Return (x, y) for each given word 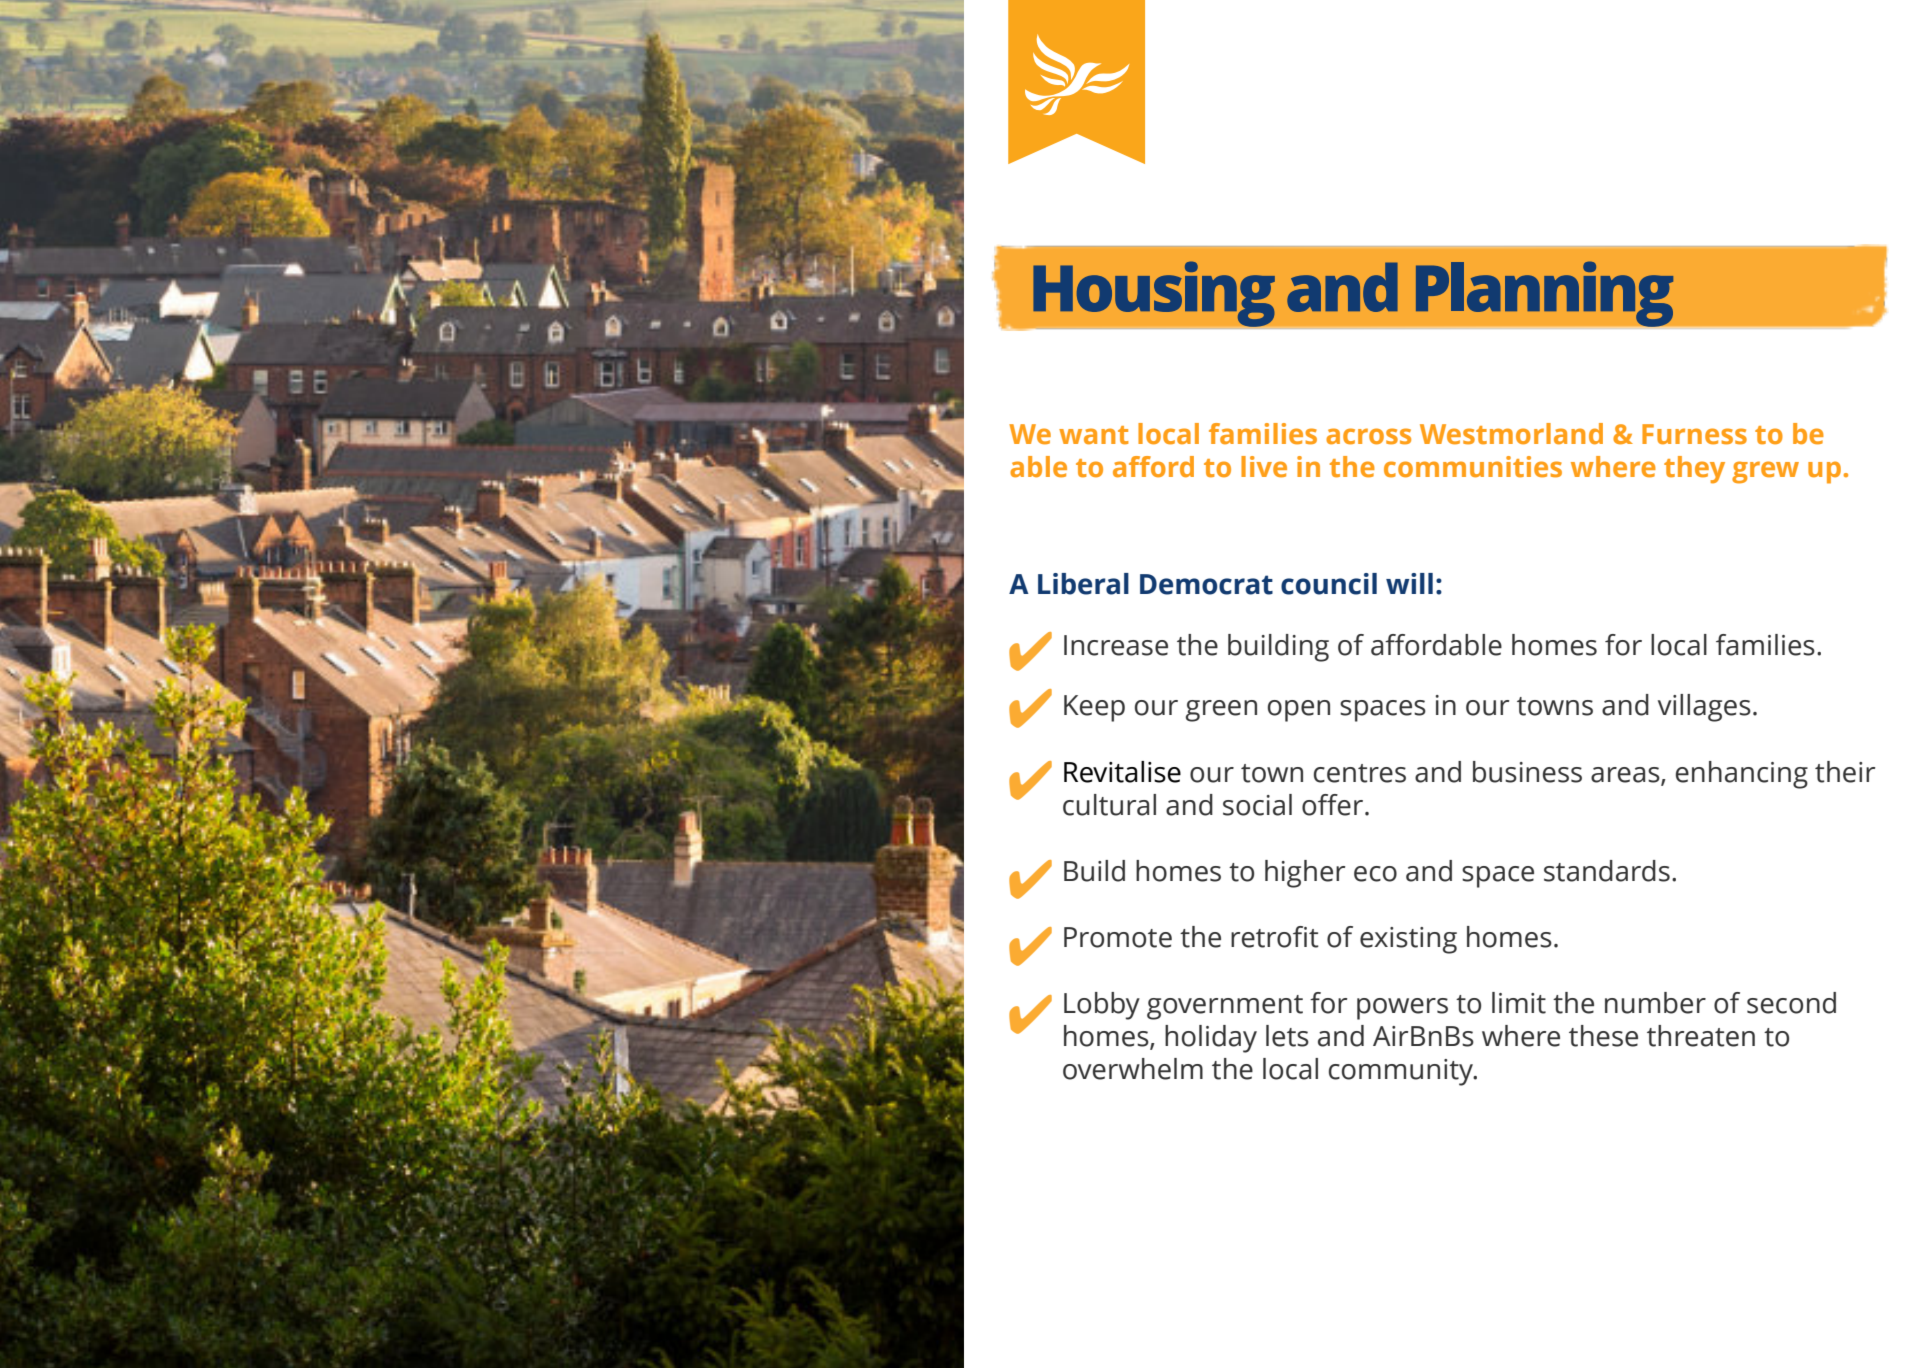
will (1409, 583)
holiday (1211, 1039)
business (1527, 772)
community (1402, 1072)
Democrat (1206, 584)
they (1694, 470)
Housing (1154, 294)
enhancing (1742, 775)
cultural (1109, 805)
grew (1765, 472)
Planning (1544, 294)
